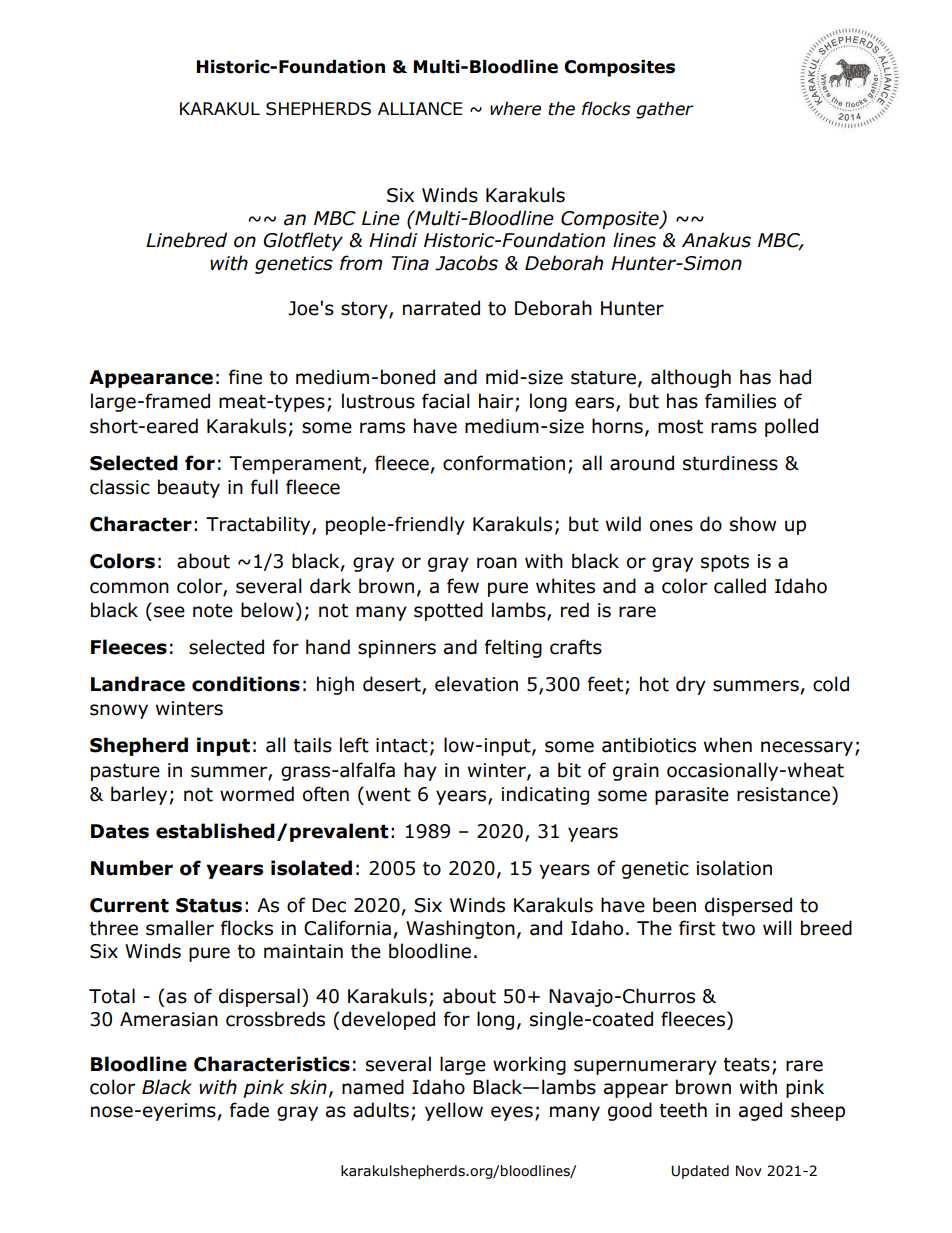 Image resolution: width=952 pixels, height=1233 pixels. What do you see at coordinates (420, 771) in the document?
I see `hay` at bounding box center [420, 771].
